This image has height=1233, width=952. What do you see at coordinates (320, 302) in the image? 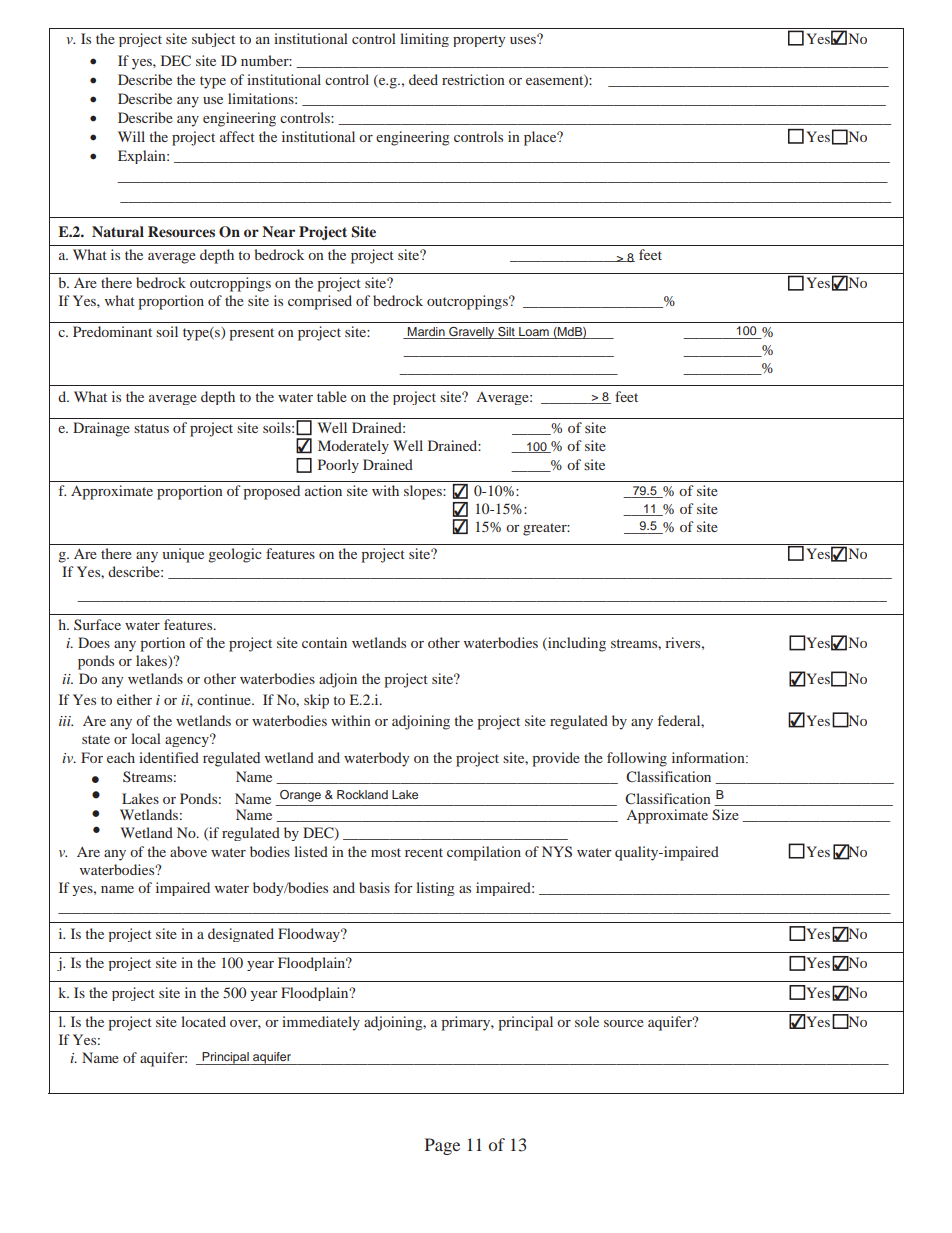
I see `comprised` at bounding box center [320, 302].
